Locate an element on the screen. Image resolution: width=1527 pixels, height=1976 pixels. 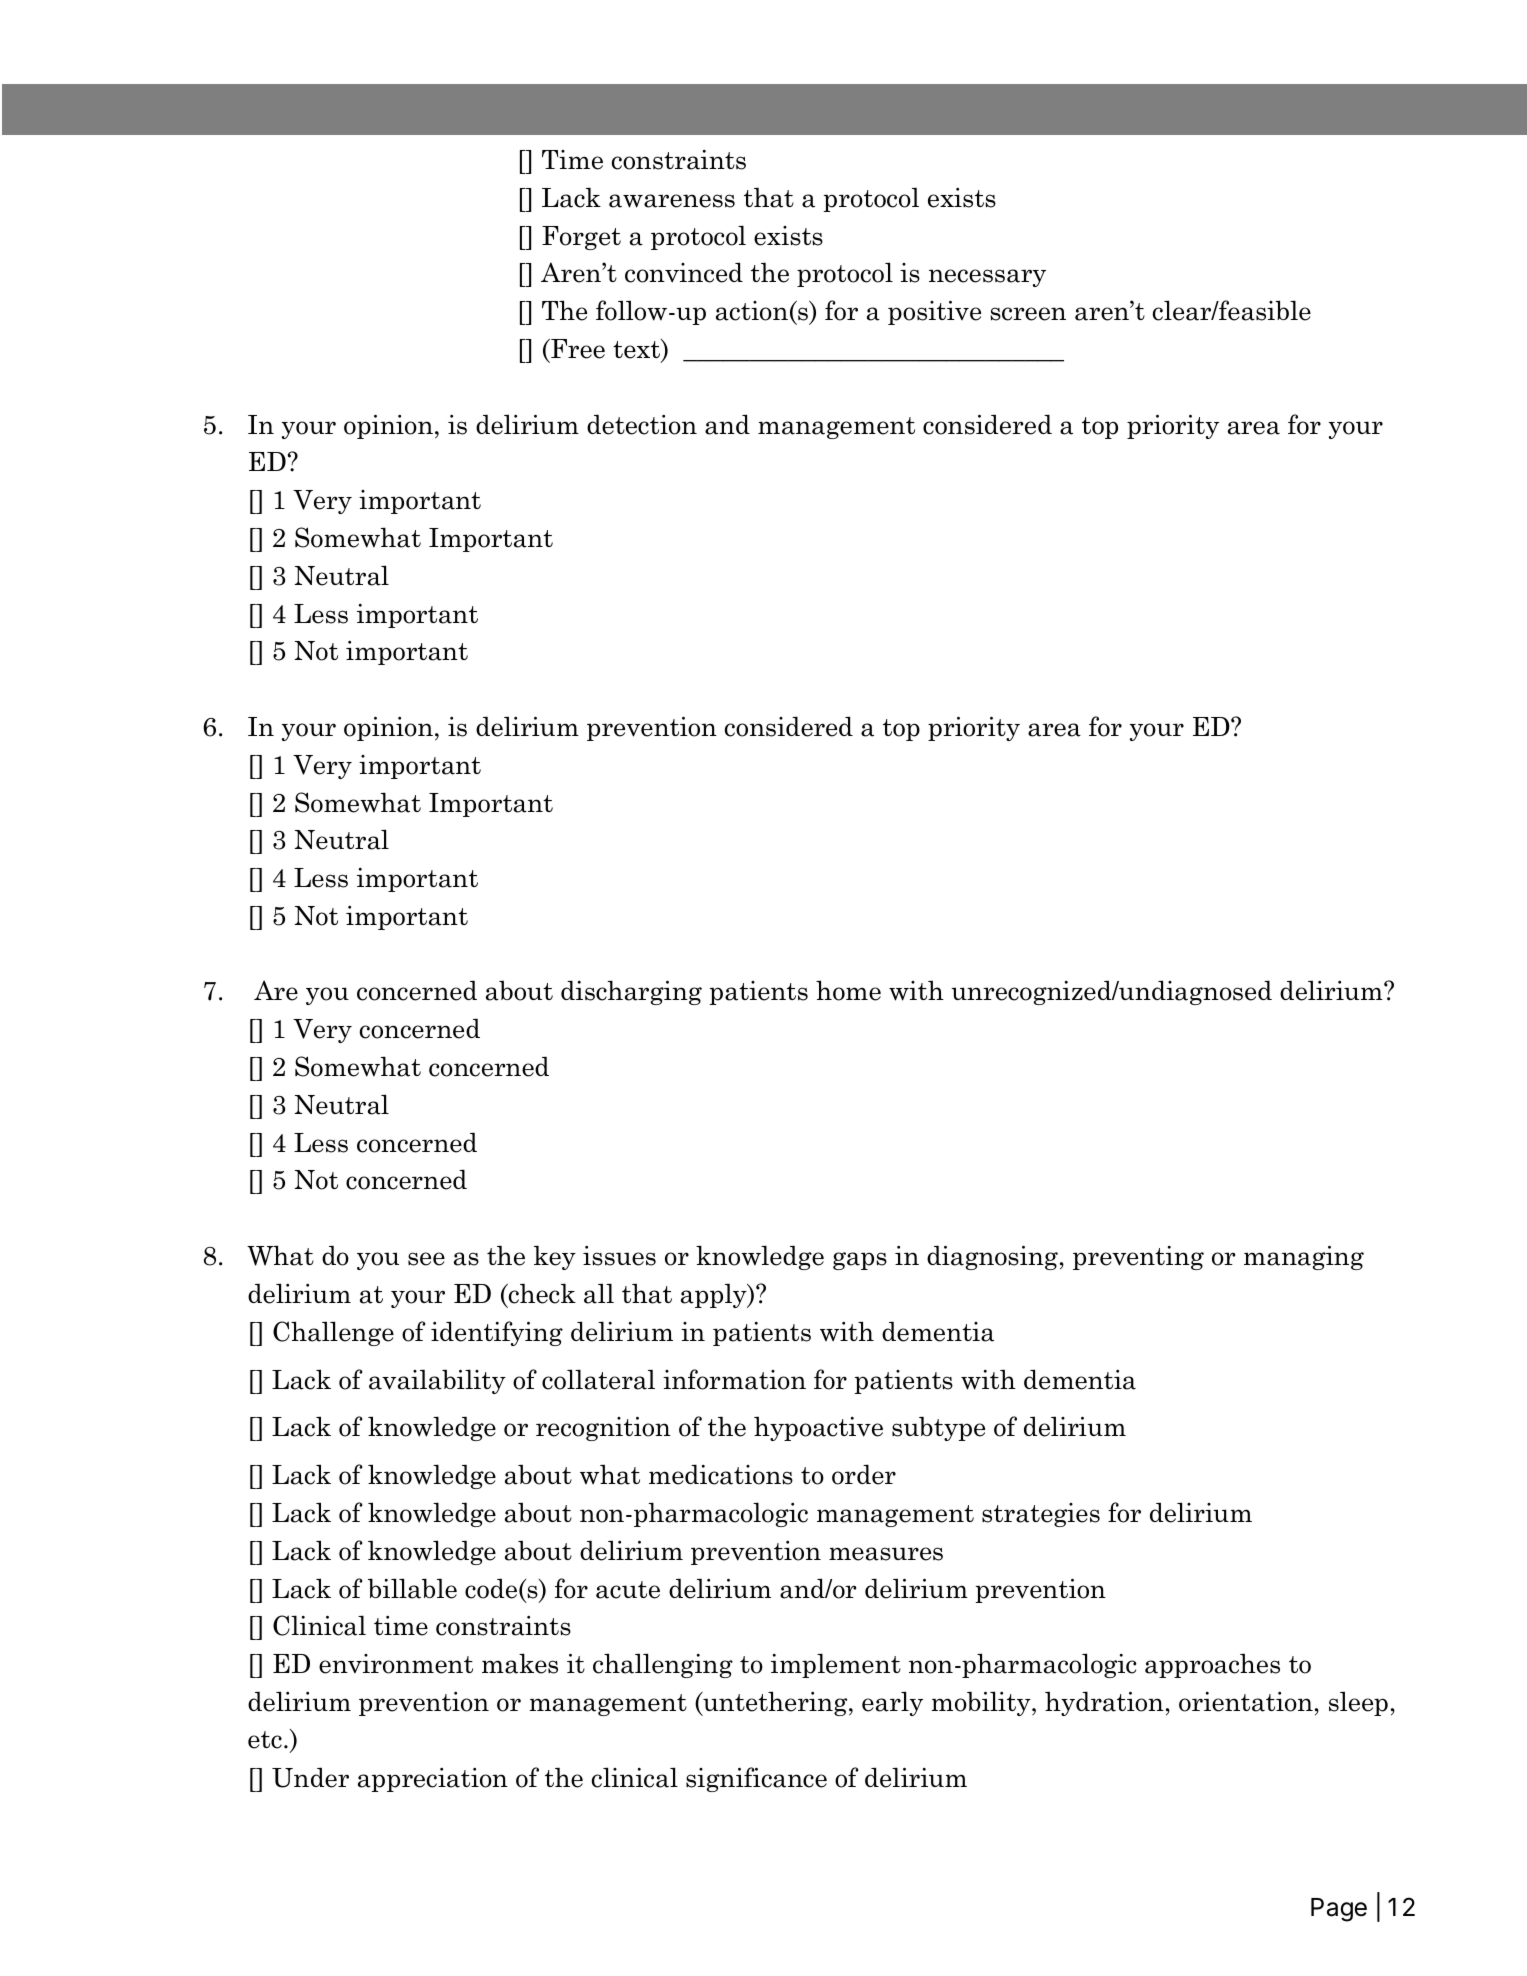
managing is located at coordinates (1304, 1257).
